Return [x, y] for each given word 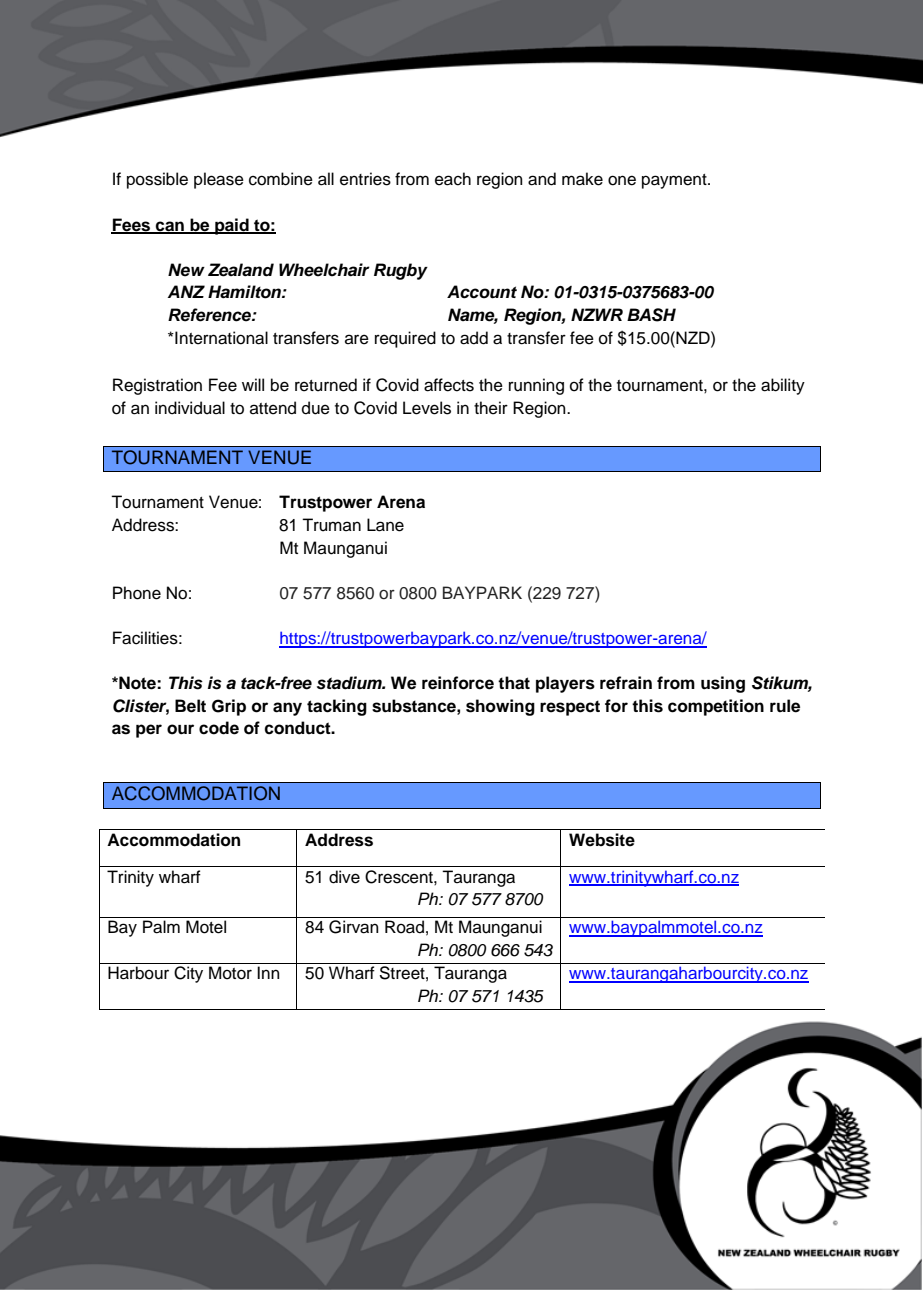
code [219, 728]
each [453, 179]
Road [404, 927]
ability [783, 386]
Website [602, 840]
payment [675, 181]
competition [716, 707]
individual [190, 408]
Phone [137, 593]
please [219, 180]
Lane [385, 525]
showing [500, 707]
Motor [230, 973]
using [723, 684]
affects [449, 385]
